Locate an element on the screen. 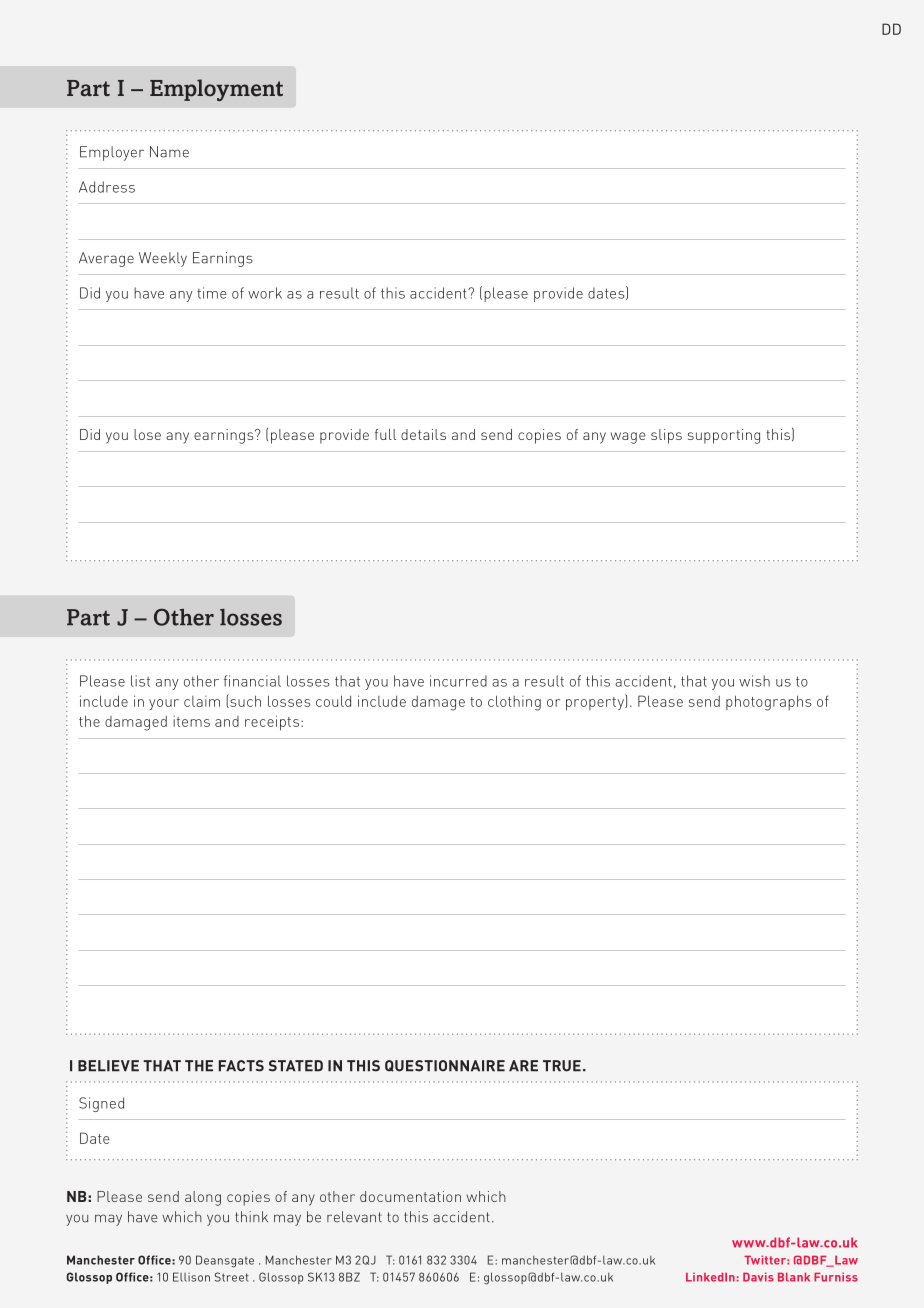  incurred is located at coordinates (458, 681).
